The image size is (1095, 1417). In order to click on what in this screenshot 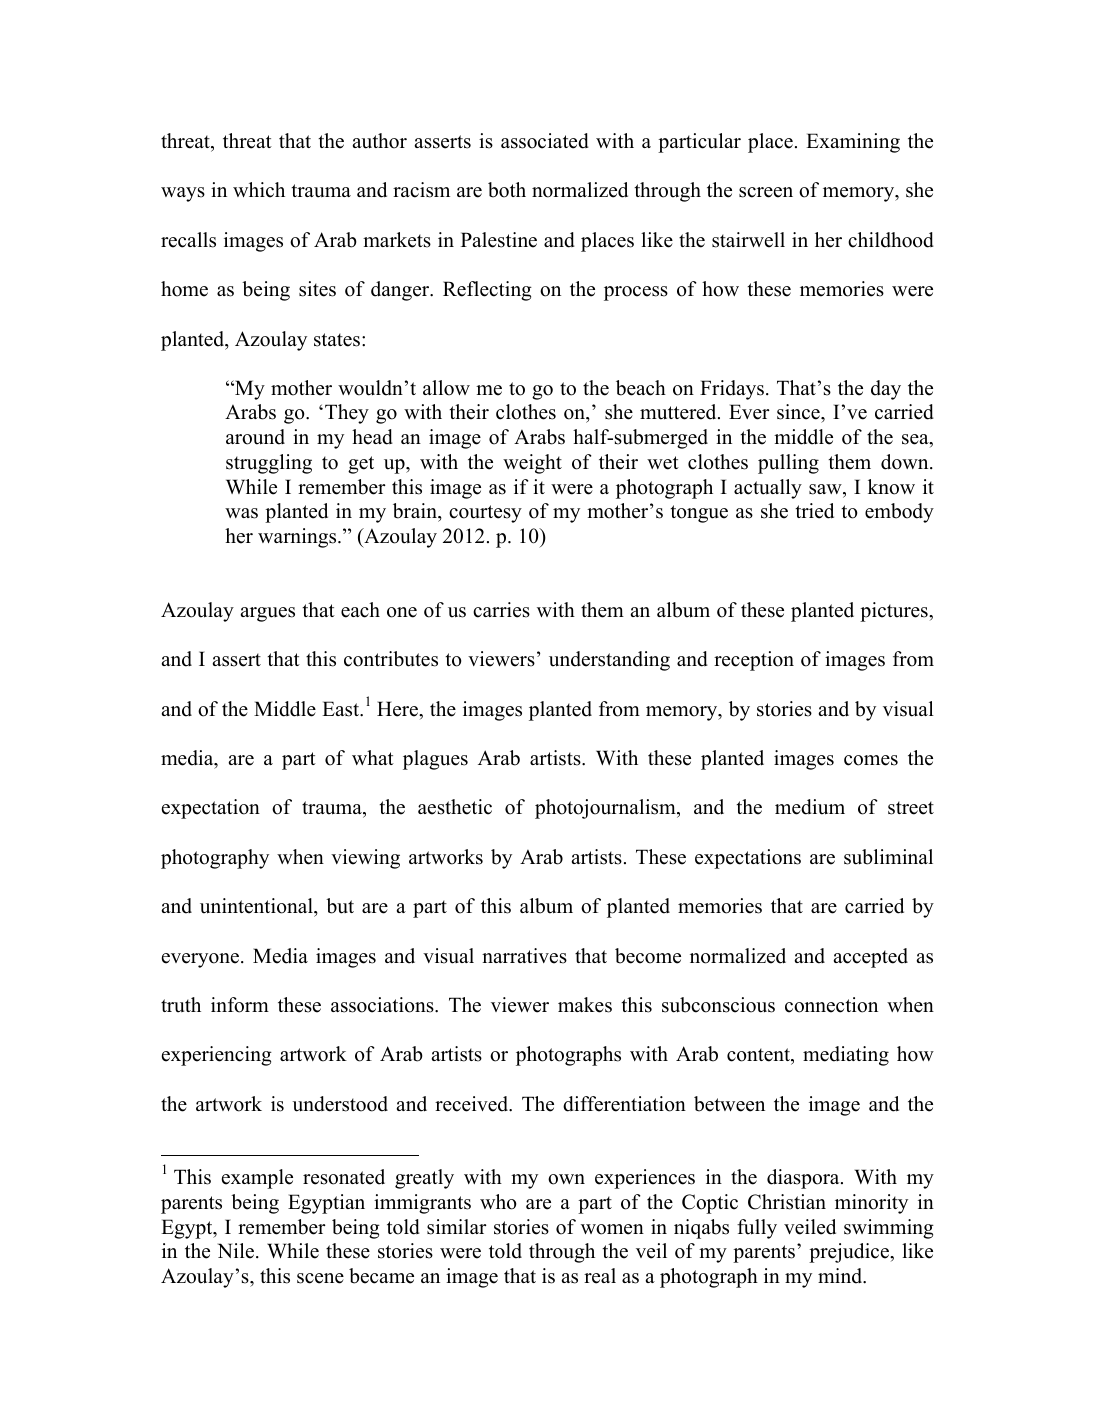, I will do `click(373, 757)`.
